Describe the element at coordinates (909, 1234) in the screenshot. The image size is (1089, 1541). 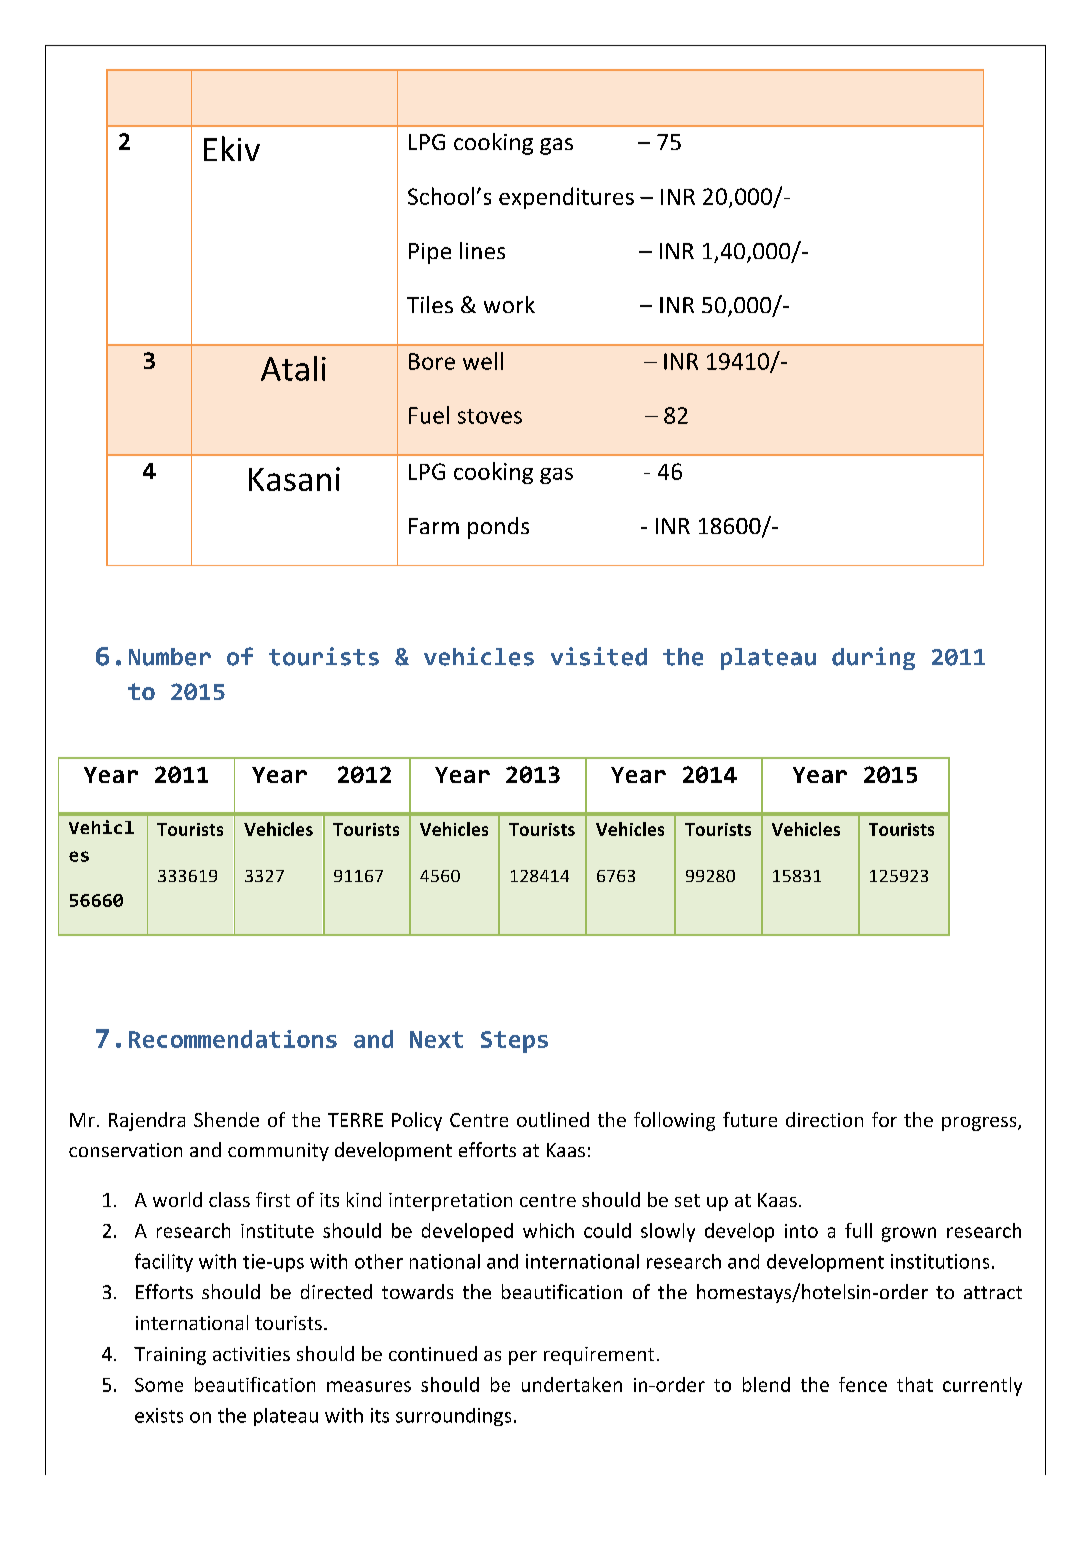
I see `grown` at that location.
